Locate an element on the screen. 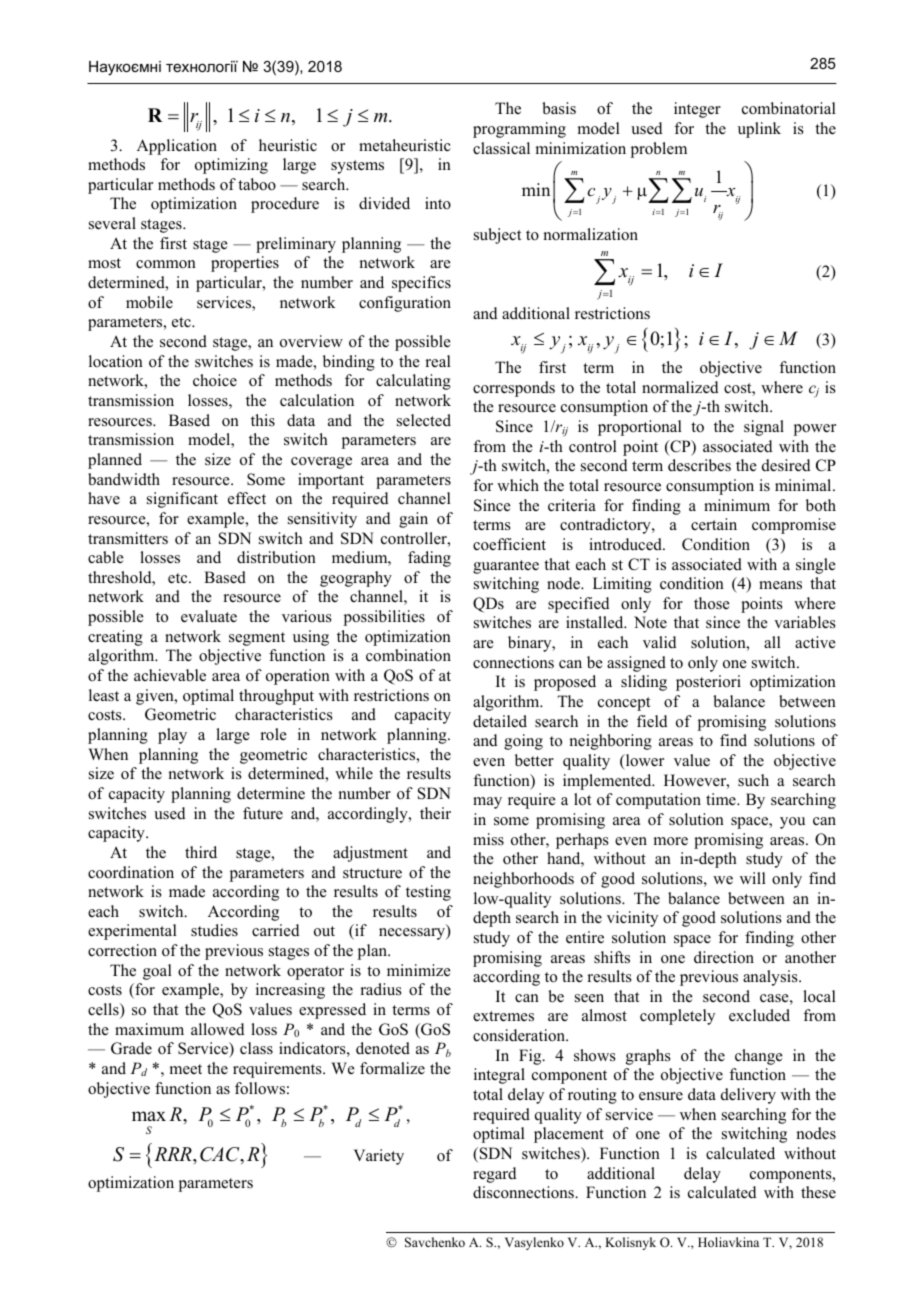 The width and height of the screenshot is (924, 1308). uplink is located at coordinates (759, 130).
